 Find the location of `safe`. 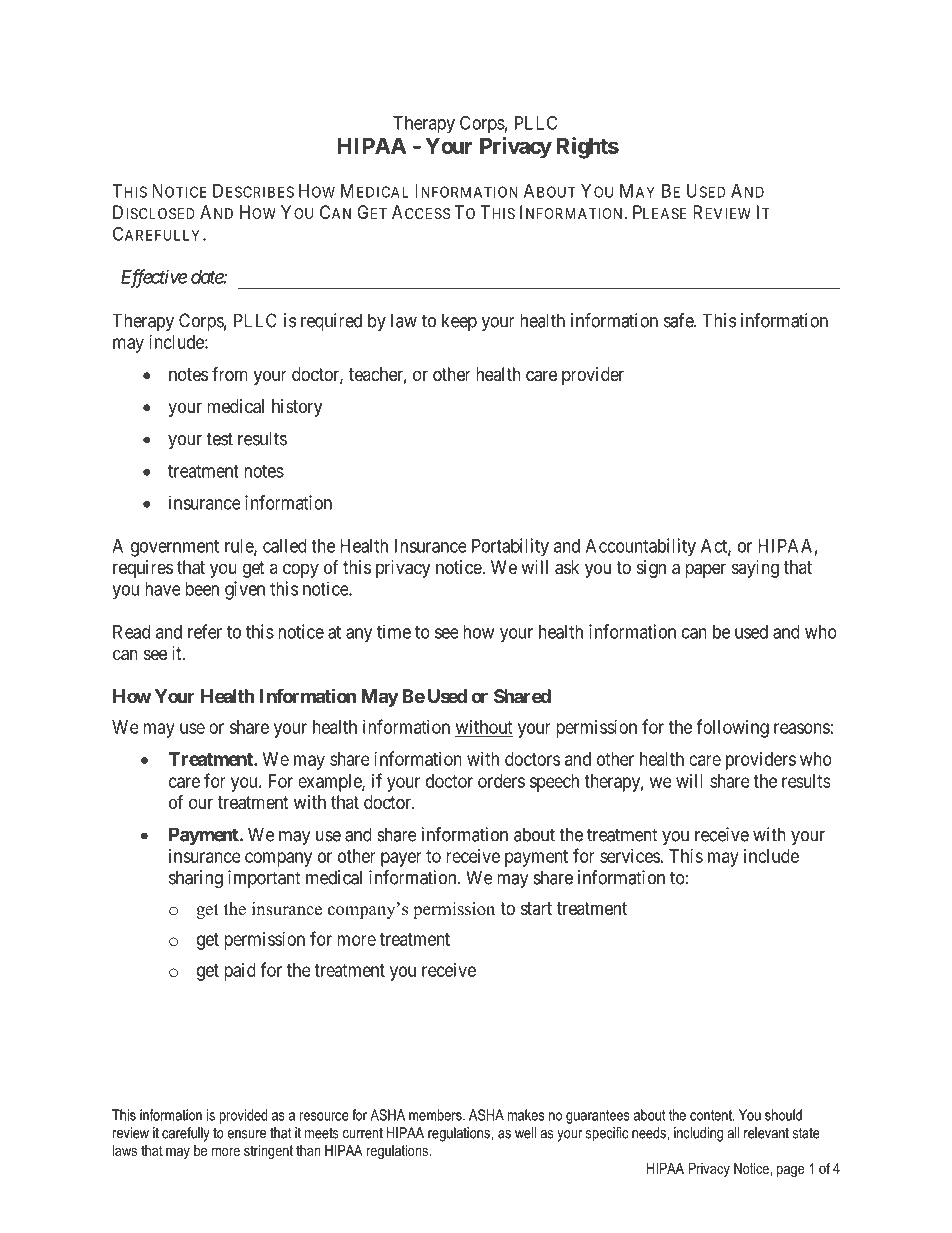

safe is located at coordinates (679, 320).
